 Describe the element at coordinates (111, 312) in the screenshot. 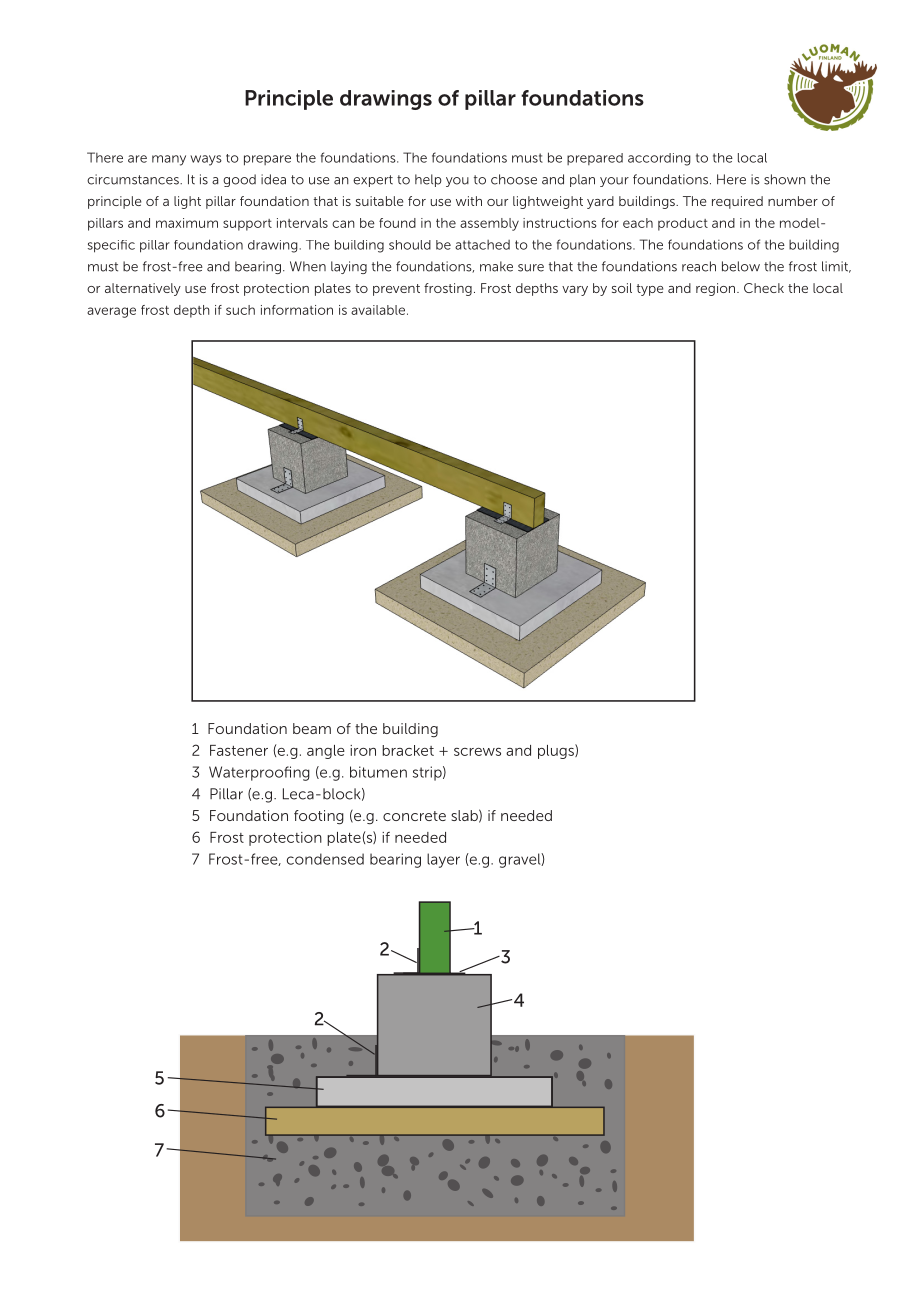

I see `average` at that location.
